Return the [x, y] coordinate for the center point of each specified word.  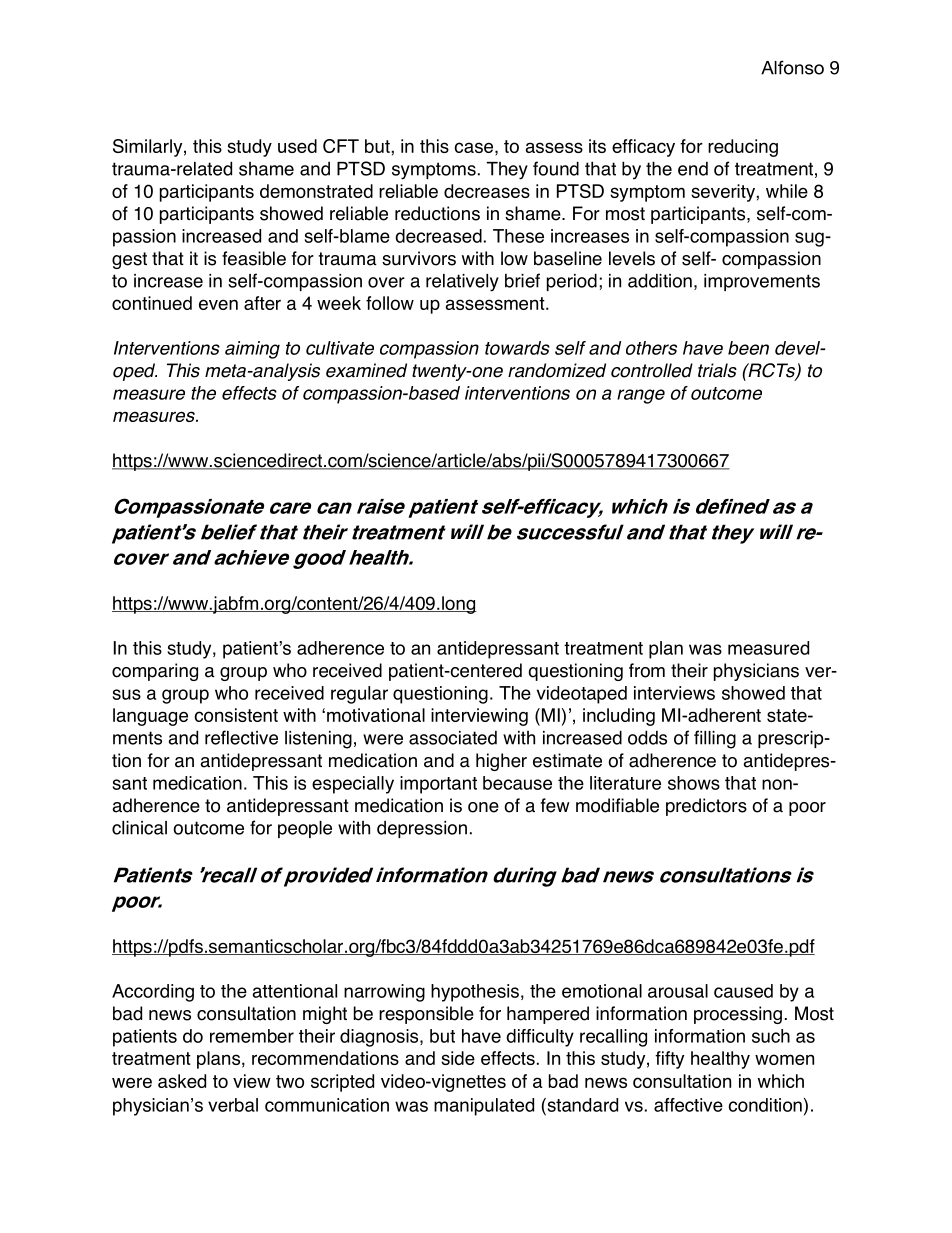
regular [359, 695]
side [458, 1058]
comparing [155, 672]
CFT [341, 146]
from [647, 670]
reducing [743, 148]
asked [182, 1081]
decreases [487, 191]
